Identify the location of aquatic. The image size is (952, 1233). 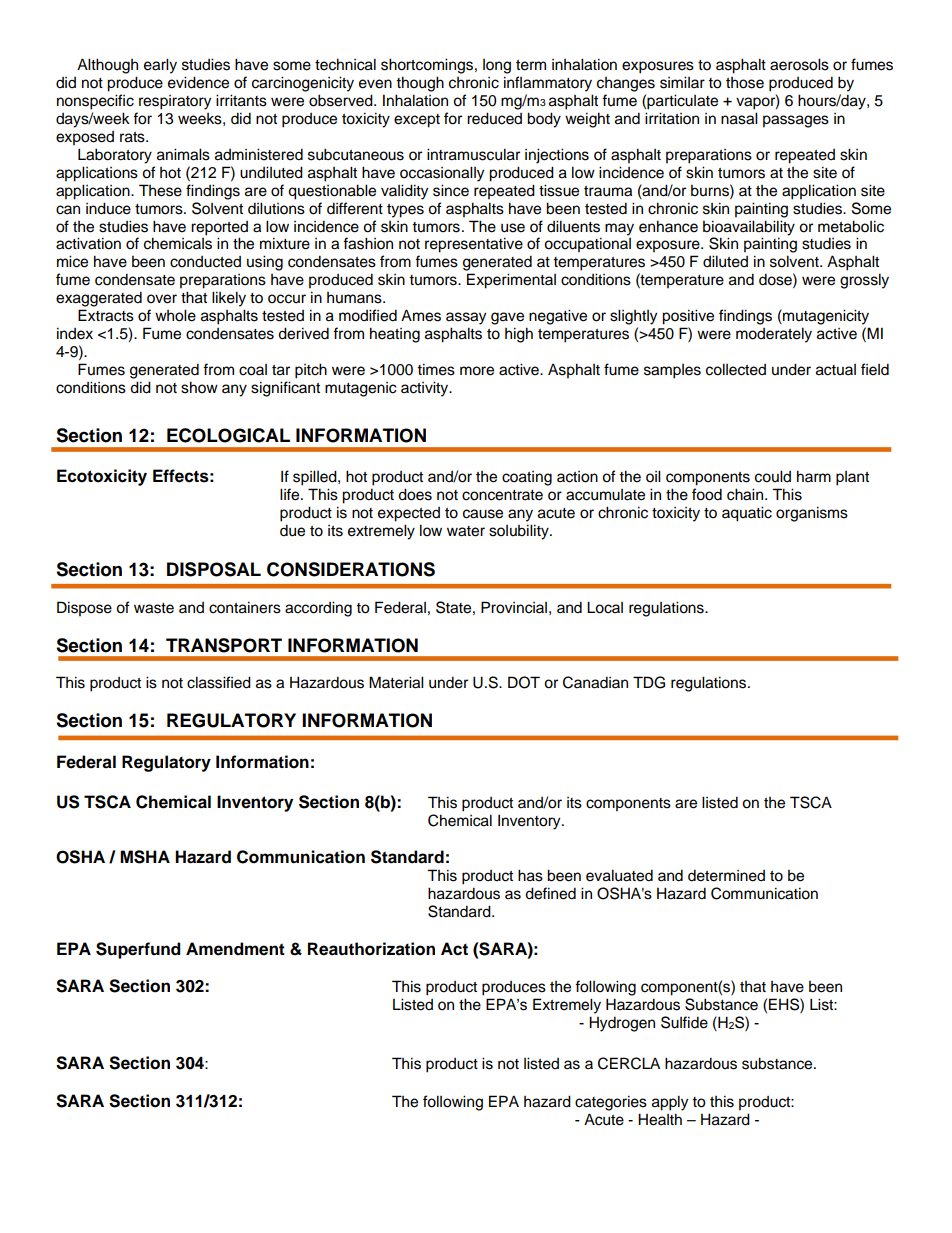
(747, 514).
